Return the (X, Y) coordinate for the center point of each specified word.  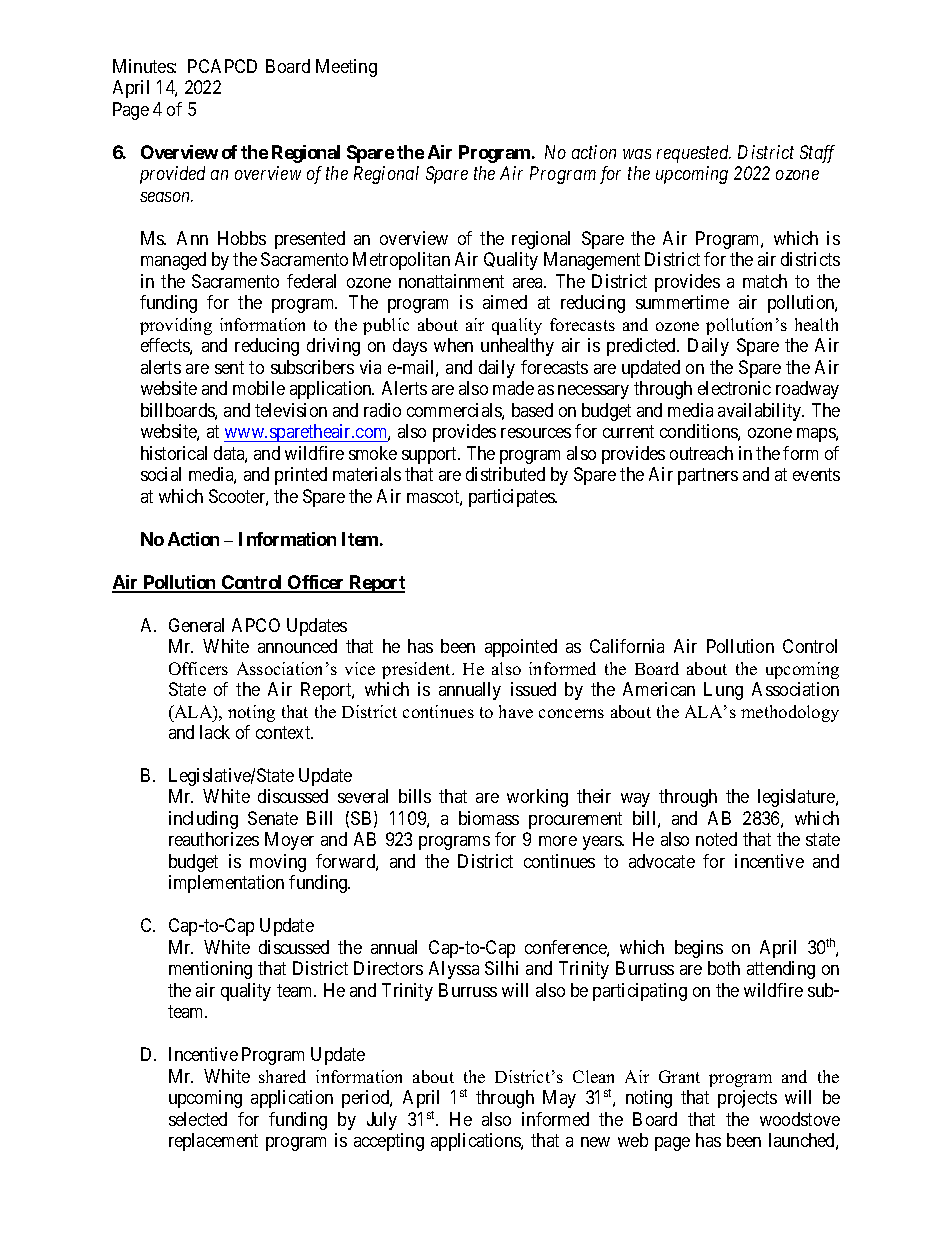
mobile (259, 388)
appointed (521, 648)
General (196, 625)
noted (716, 839)
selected (198, 1119)
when (453, 345)
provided (172, 175)
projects (747, 1099)
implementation (226, 884)
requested (694, 154)
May (559, 1099)
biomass (489, 818)
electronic (734, 388)
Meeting (346, 68)
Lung (723, 691)
